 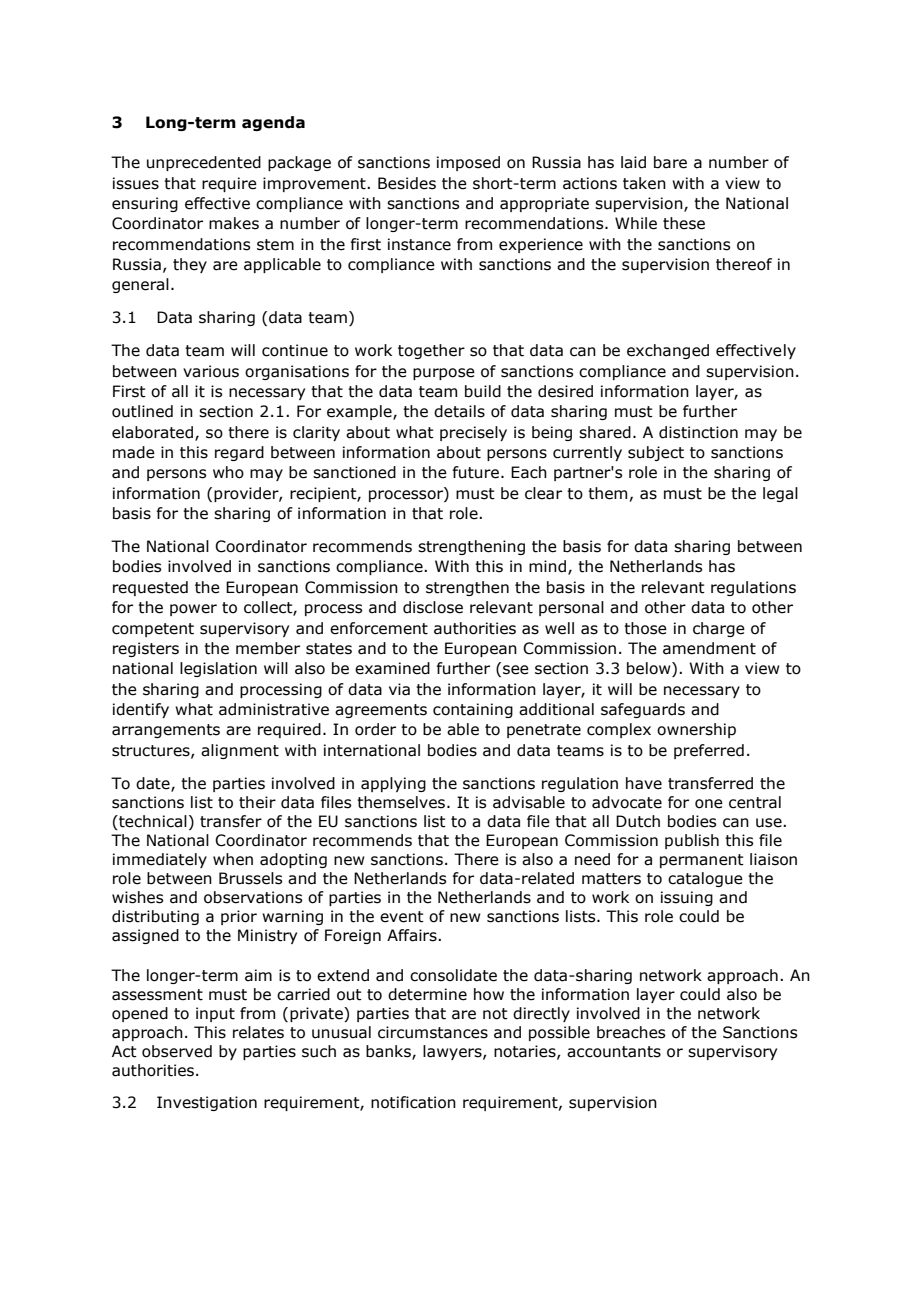 I want to click on Investigation, so click(x=207, y=1103).
